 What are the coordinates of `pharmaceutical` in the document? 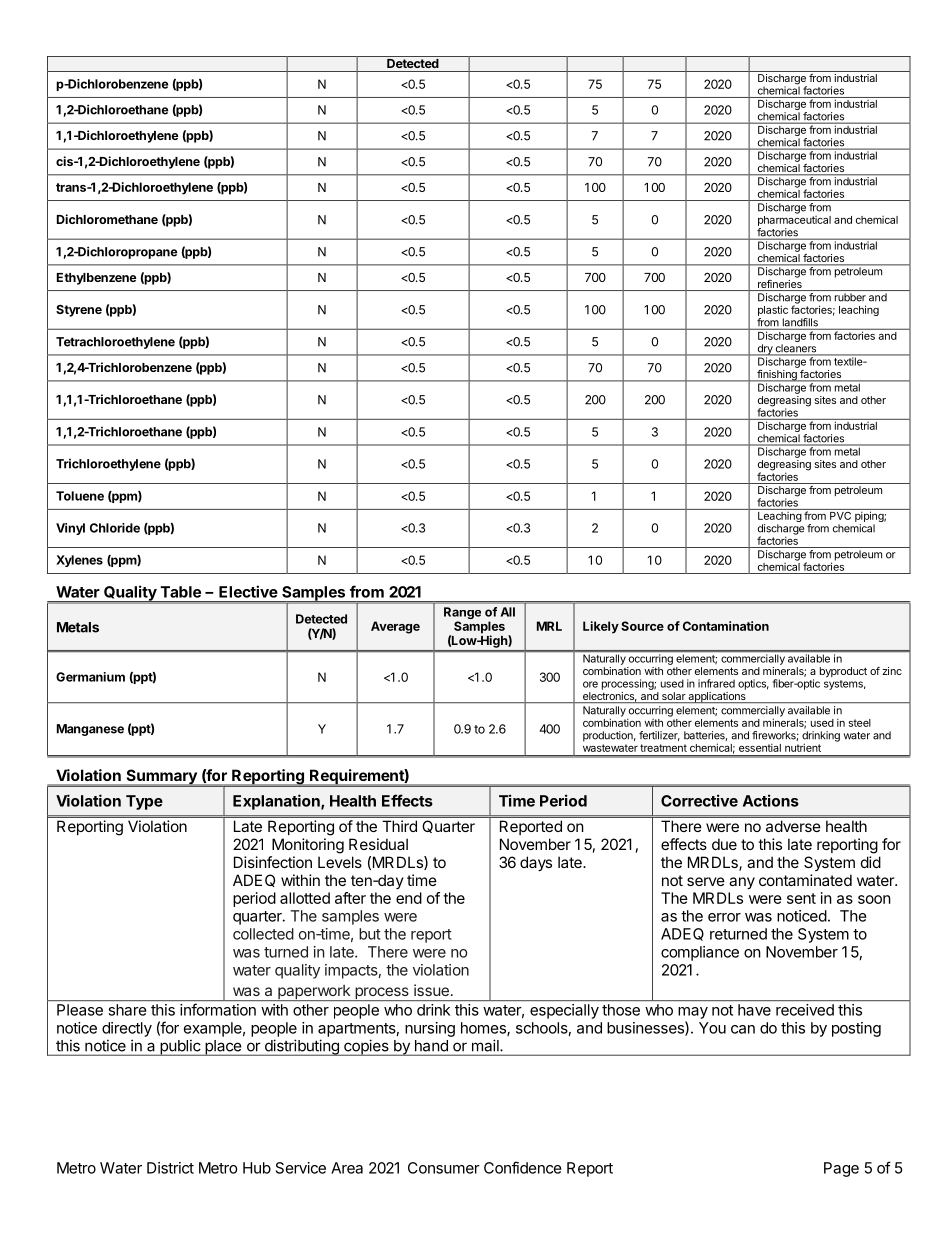 It's located at (794, 222).
